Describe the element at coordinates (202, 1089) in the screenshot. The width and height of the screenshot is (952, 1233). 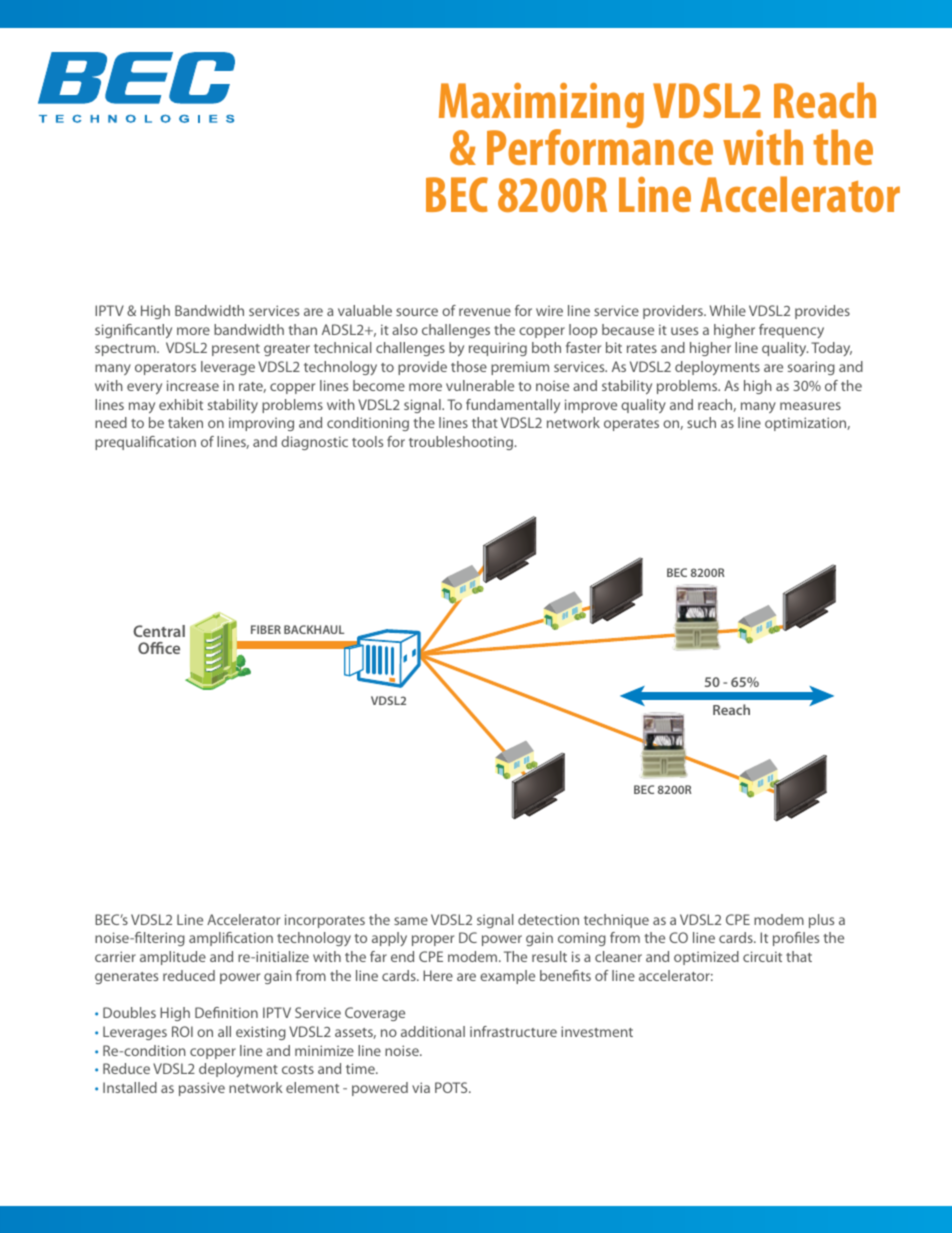
I see `passive` at that location.
